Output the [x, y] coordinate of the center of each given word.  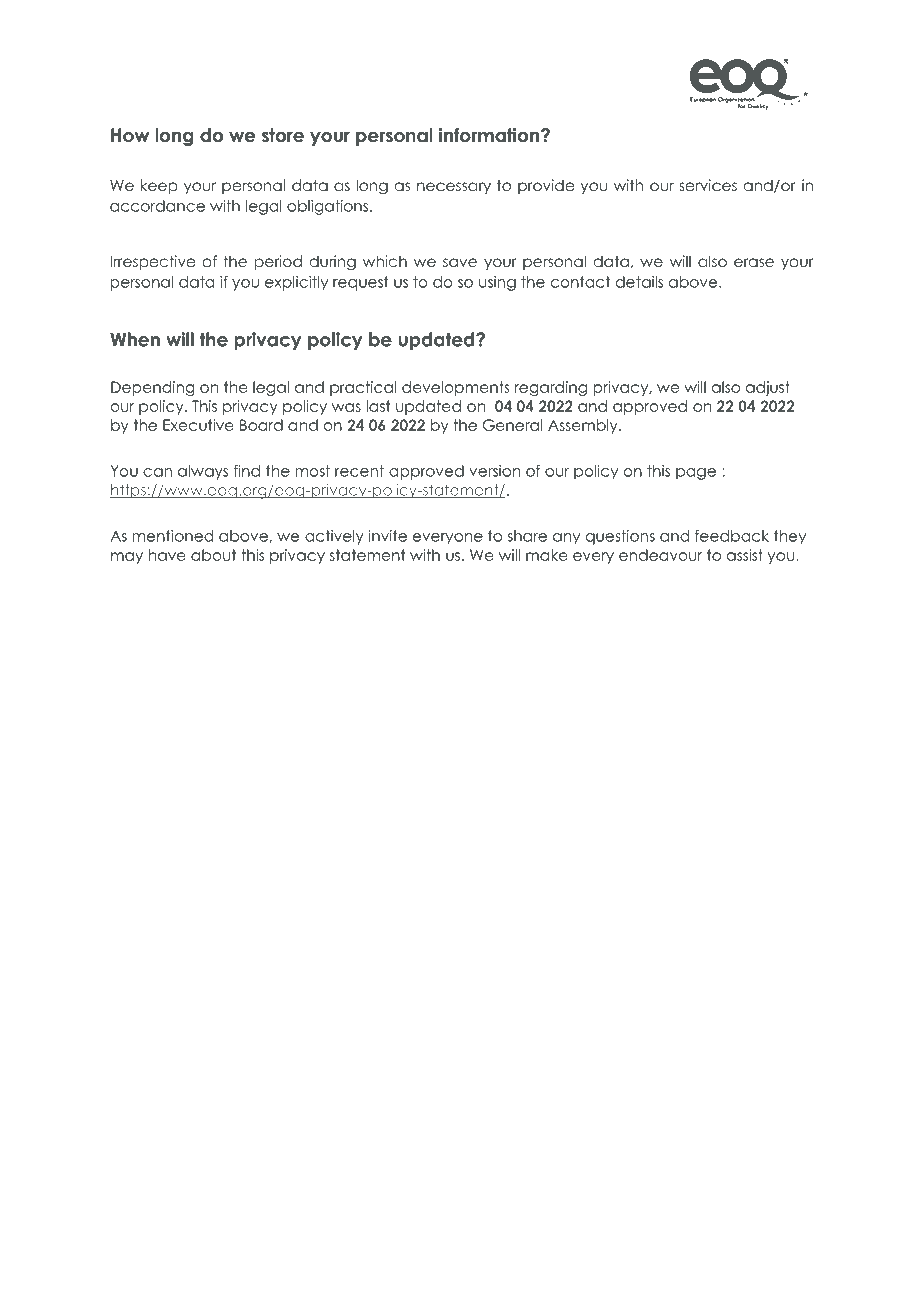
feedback [732, 536]
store [283, 135]
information [490, 135]
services [708, 185]
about [213, 555]
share [527, 536]
